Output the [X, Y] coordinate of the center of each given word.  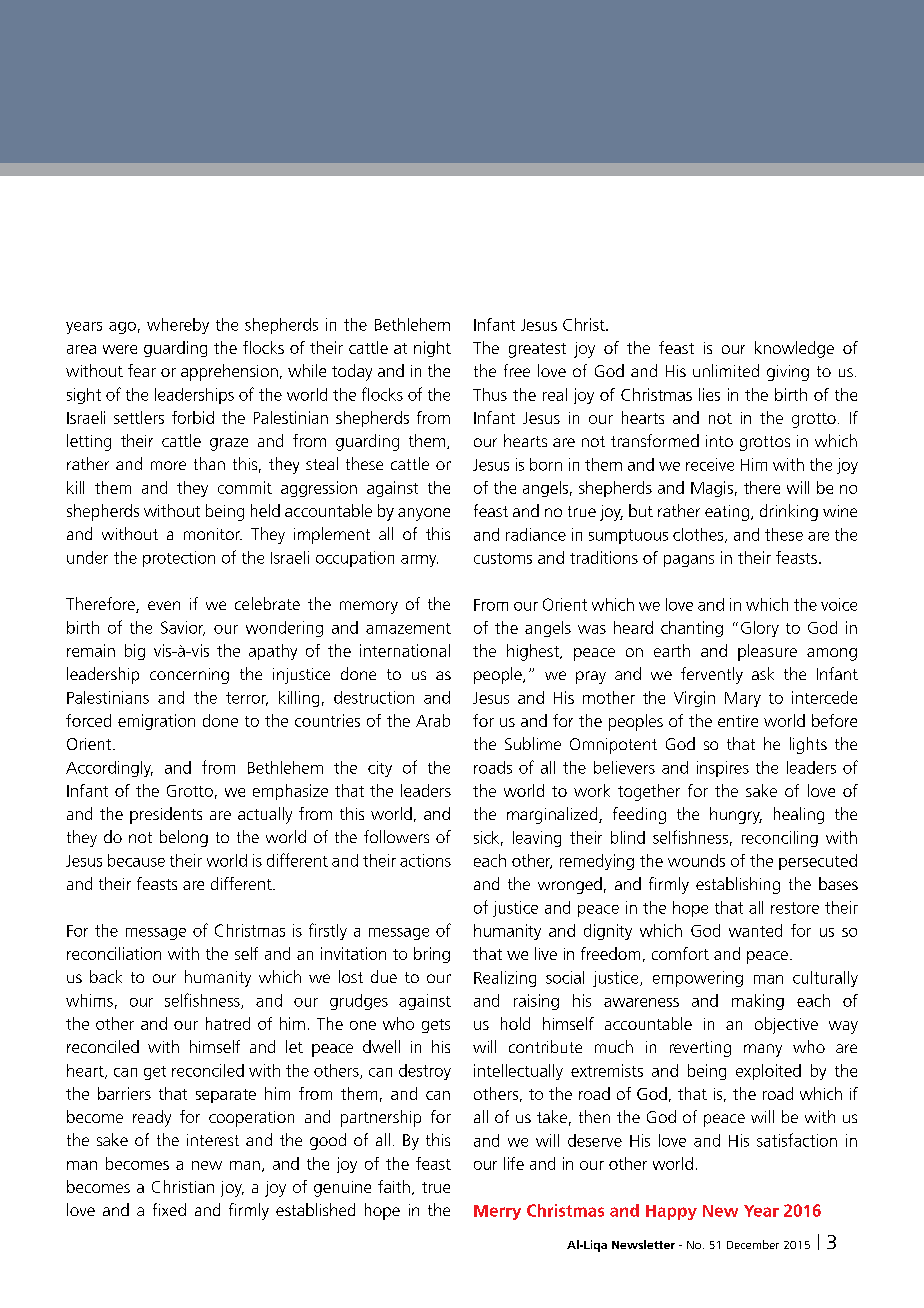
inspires [723, 769]
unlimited [726, 370]
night [432, 349]
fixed [169, 1209]
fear [142, 370]
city [380, 769]
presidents [166, 815]
